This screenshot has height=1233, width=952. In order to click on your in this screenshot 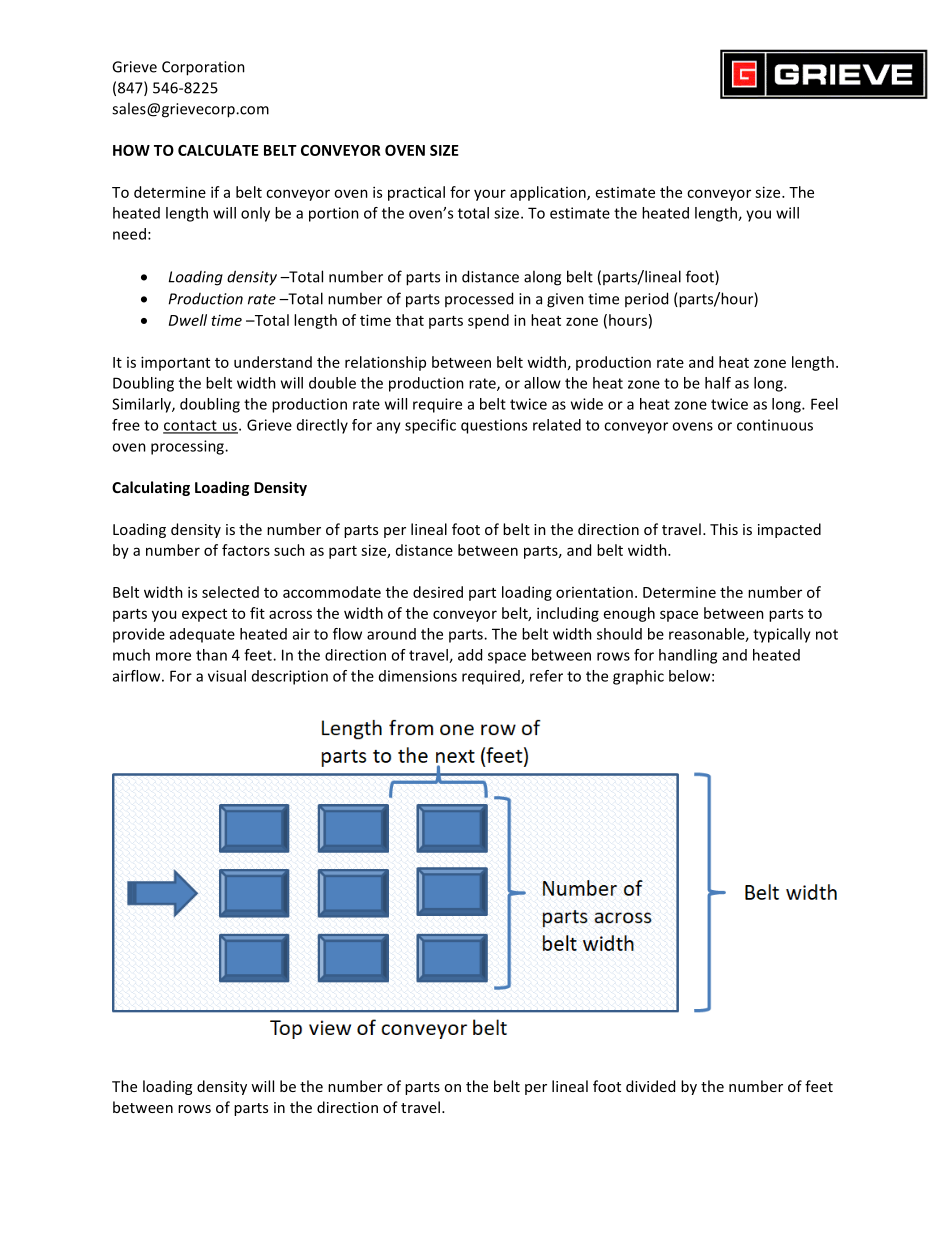, I will do `click(490, 195)`.
